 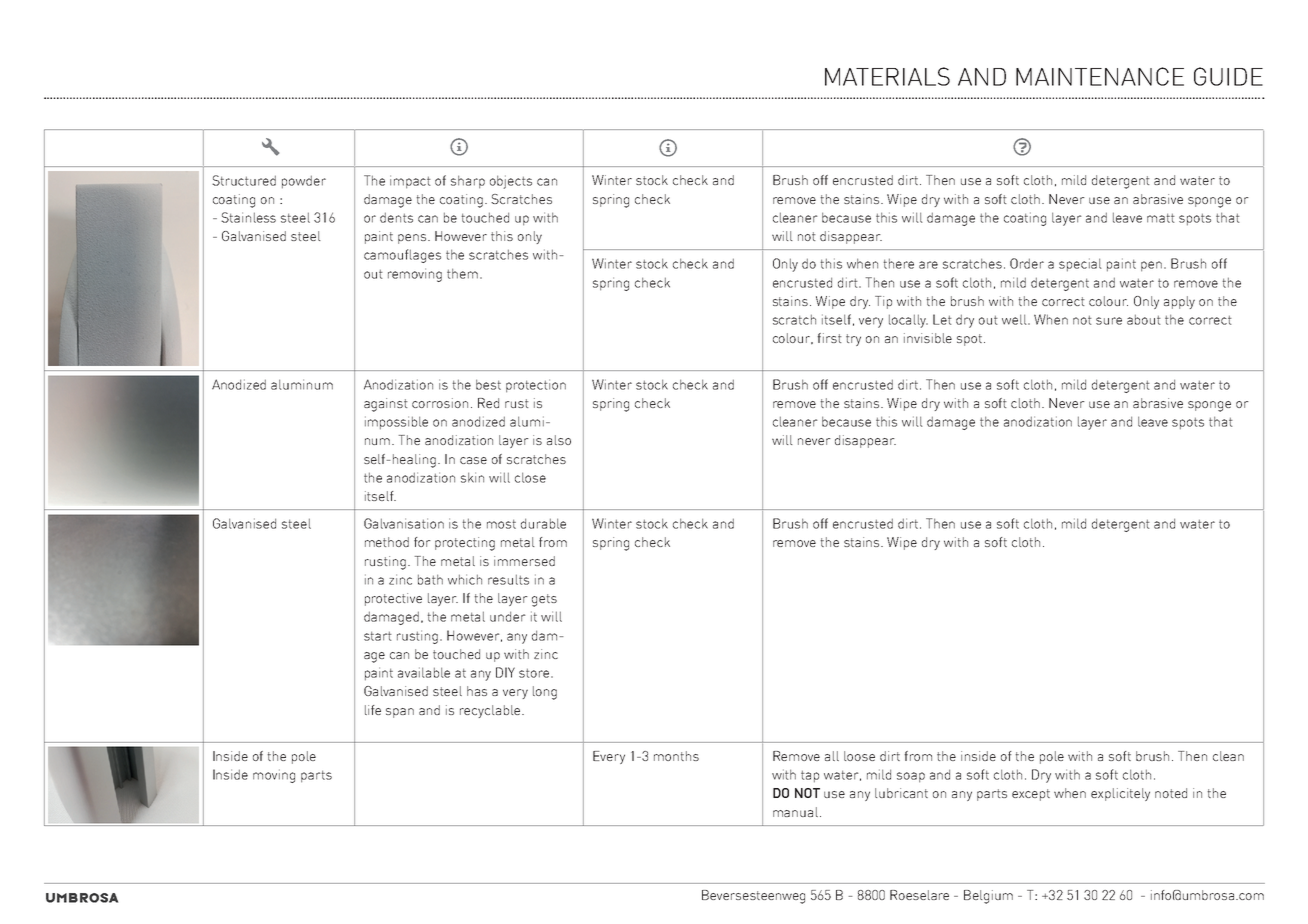 I want to click on protective, so click(x=393, y=599).
